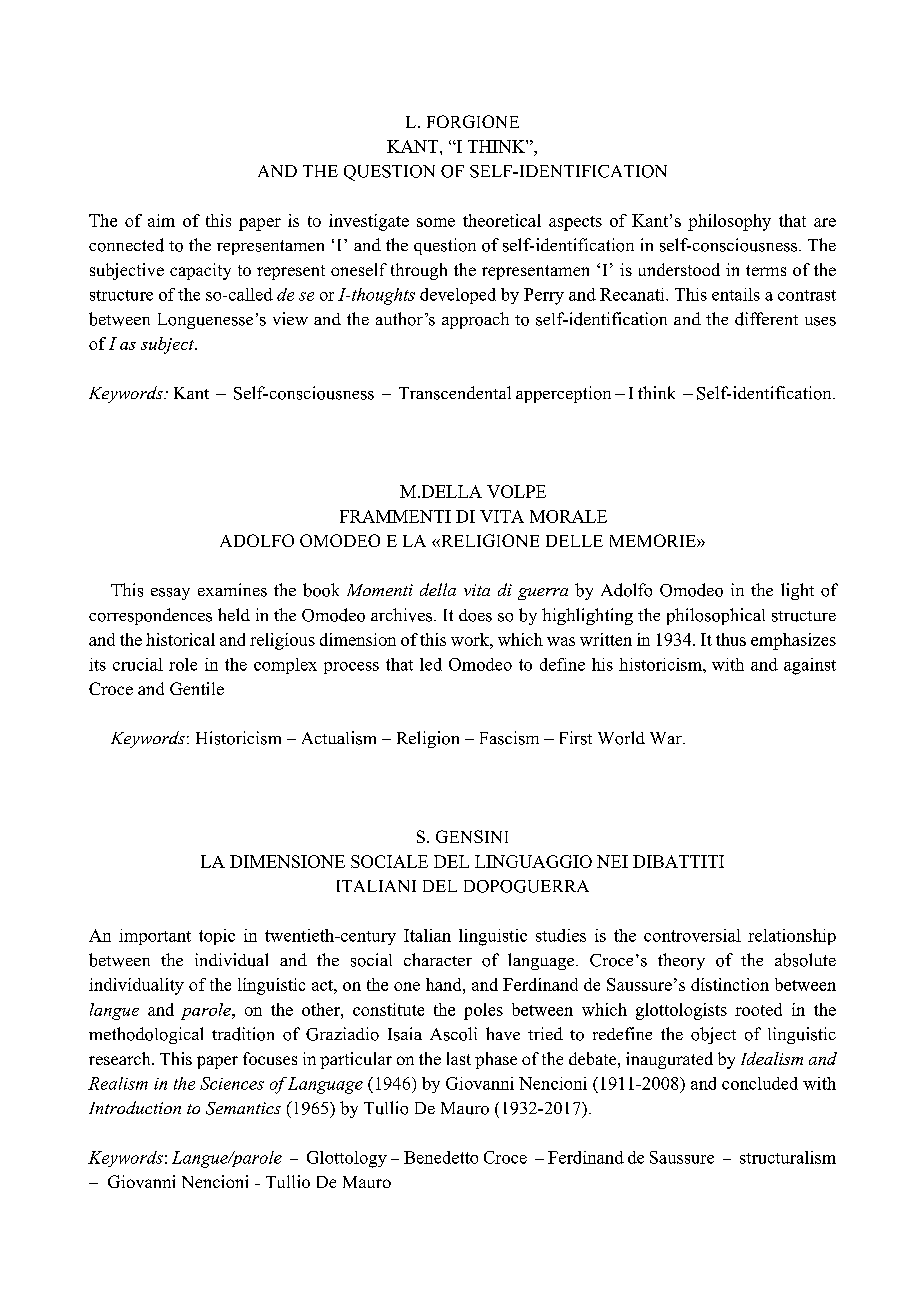  Describe the element at coordinates (729, 222) in the document. I see `philosophy` at that location.
